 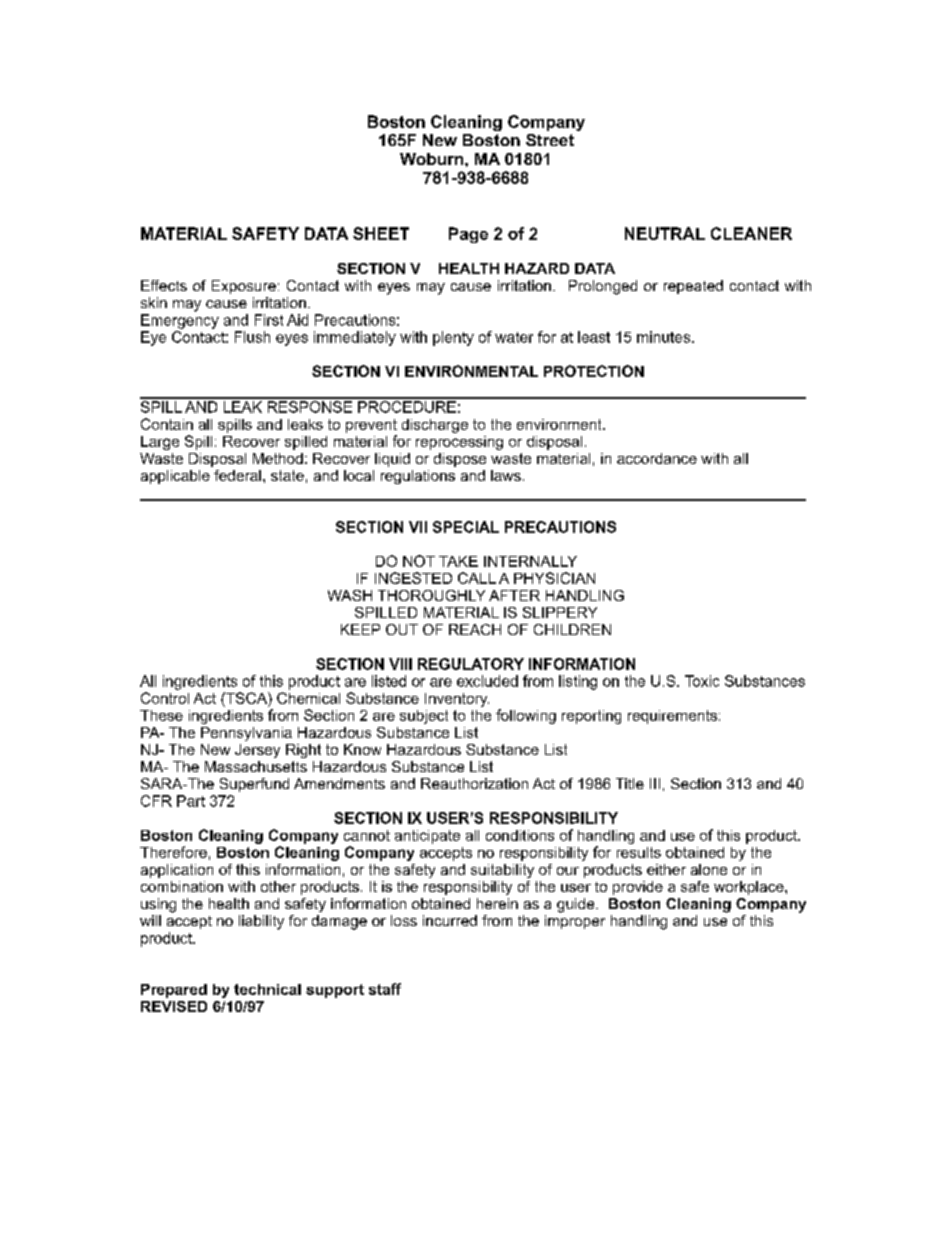 What do you see at coordinates (468, 235) in the image?
I see `Page` at bounding box center [468, 235].
